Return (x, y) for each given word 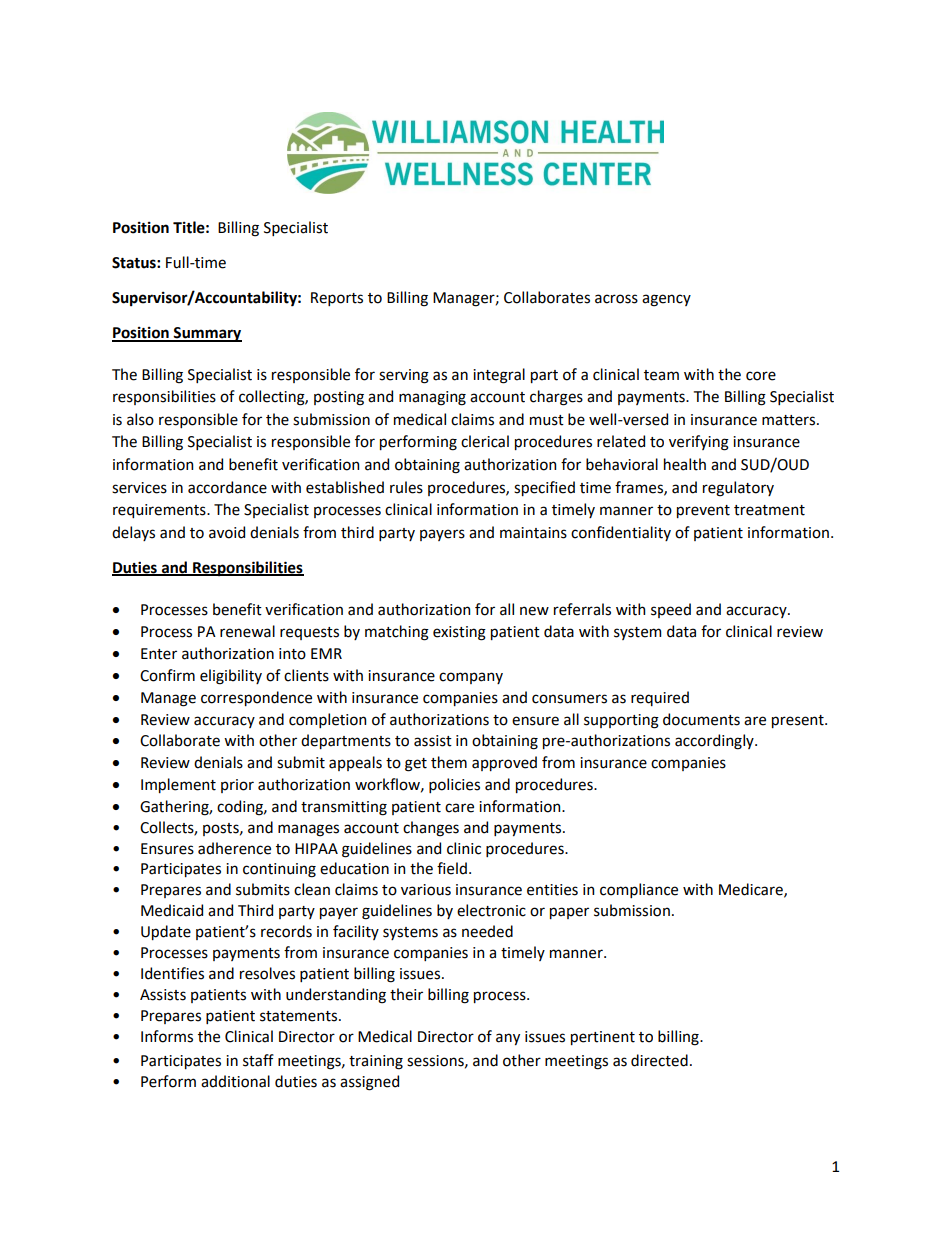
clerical (485, 441)
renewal (247, 631)
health (685, 464)
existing (459, 633)
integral (499, 376)
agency (666, 300)
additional (235, 1081)
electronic (491, 910)
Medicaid (172, 910)
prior (237, 786)
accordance (227, 487)
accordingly (715, 742)
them (449, 762)
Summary (207, 334)
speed (671, 610)
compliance (639, 890)
